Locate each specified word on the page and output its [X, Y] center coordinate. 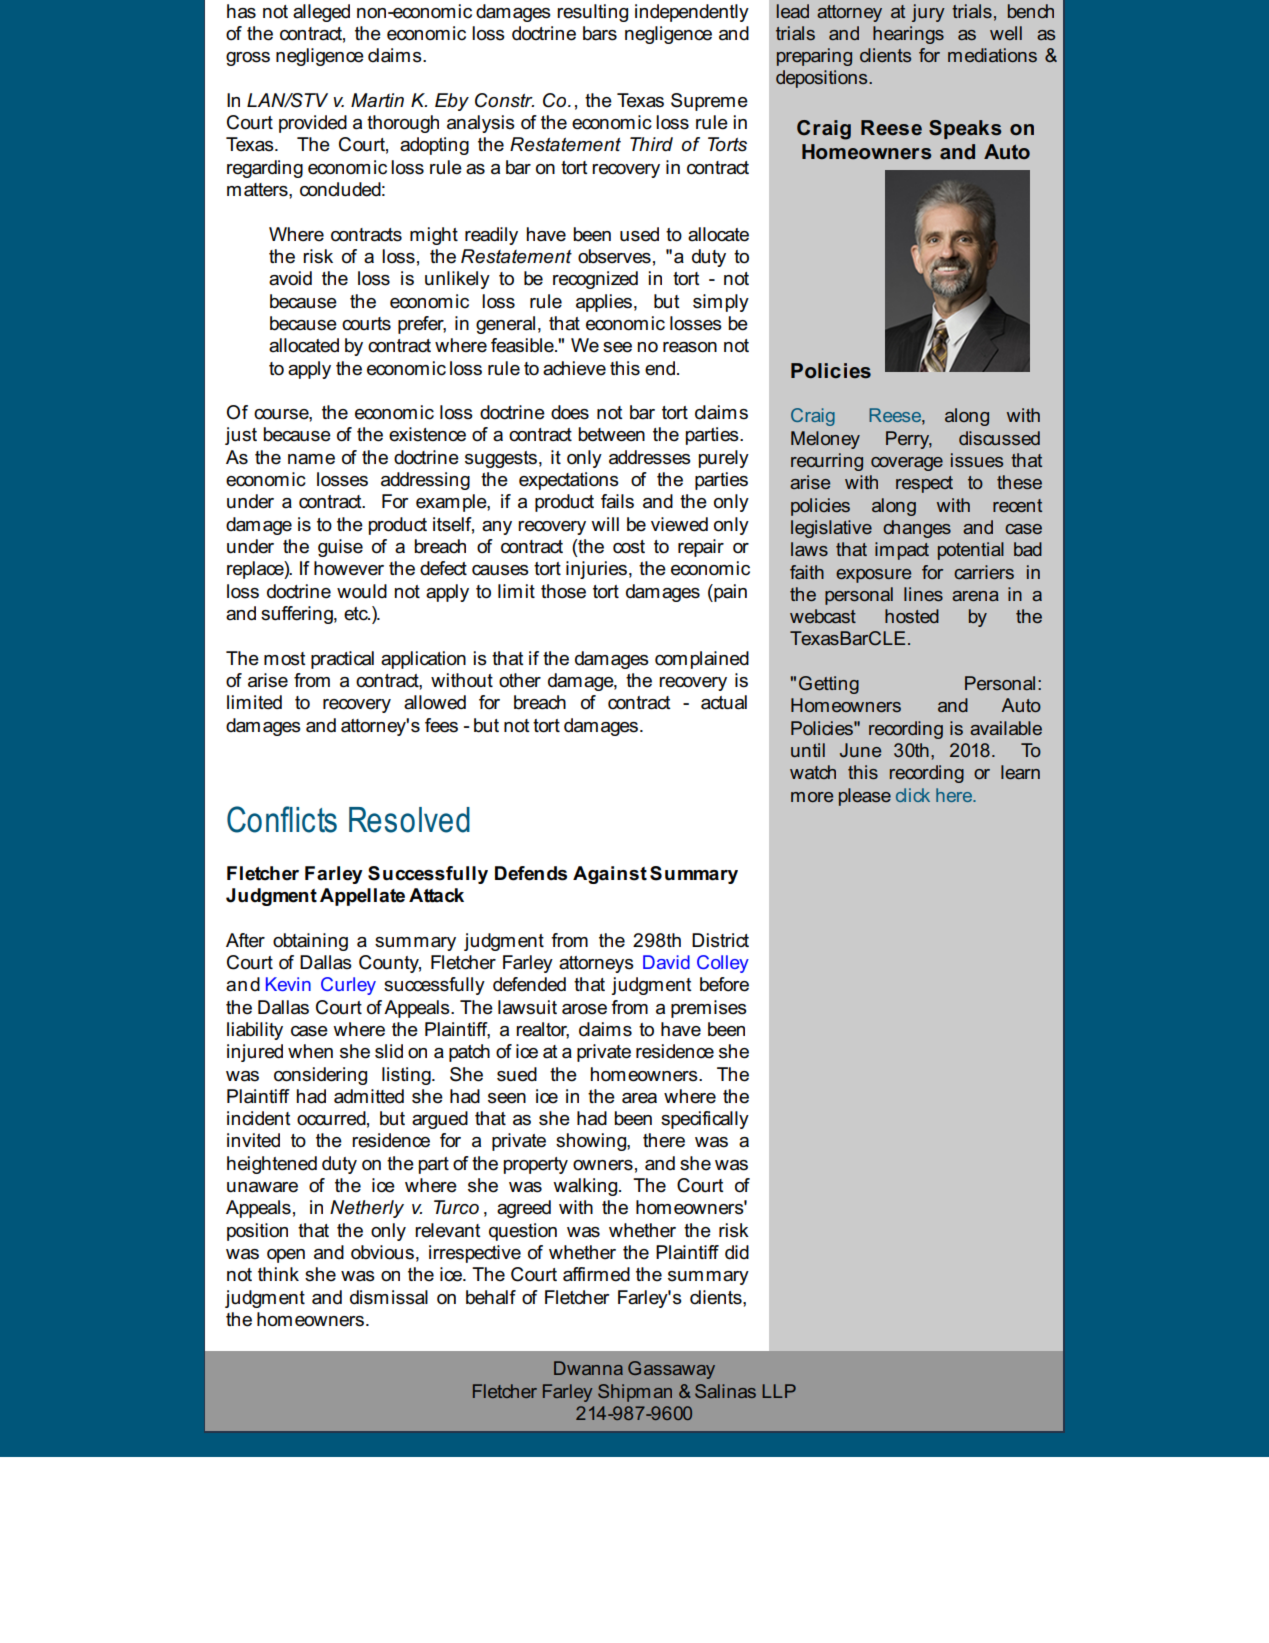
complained [702, 660]
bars [600, 33]
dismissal [389, 1297]
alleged [321, 13]
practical [342, 660]
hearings [908, 35]
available [1006, 728]
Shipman [635, 1393]
